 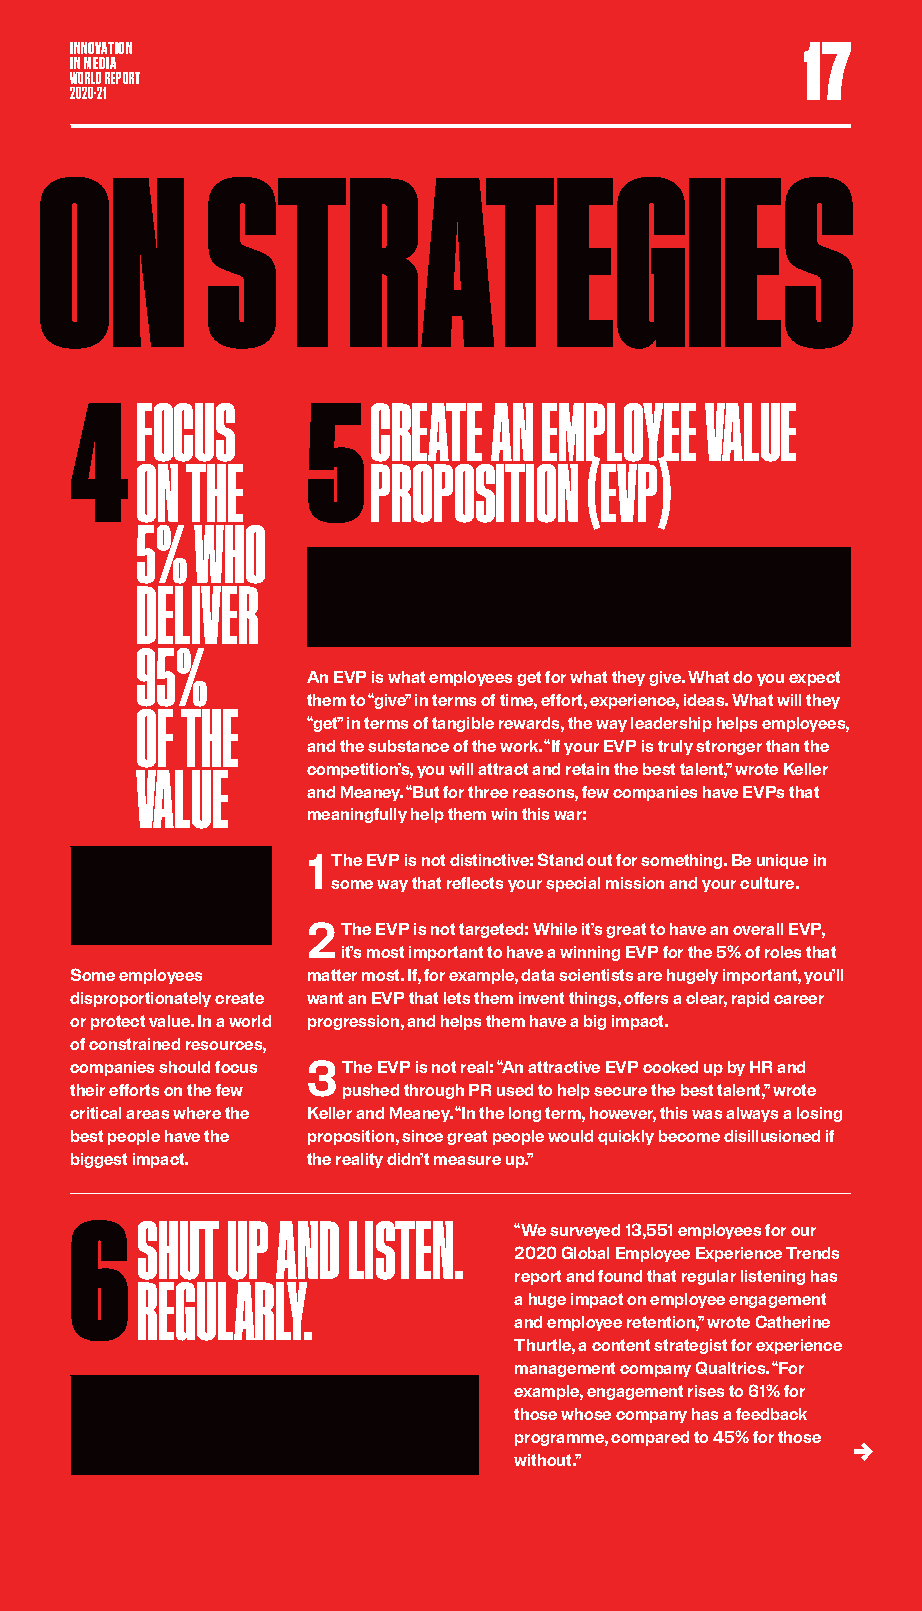 I want to click on INNOVATION, so click(x=101, y=48).
